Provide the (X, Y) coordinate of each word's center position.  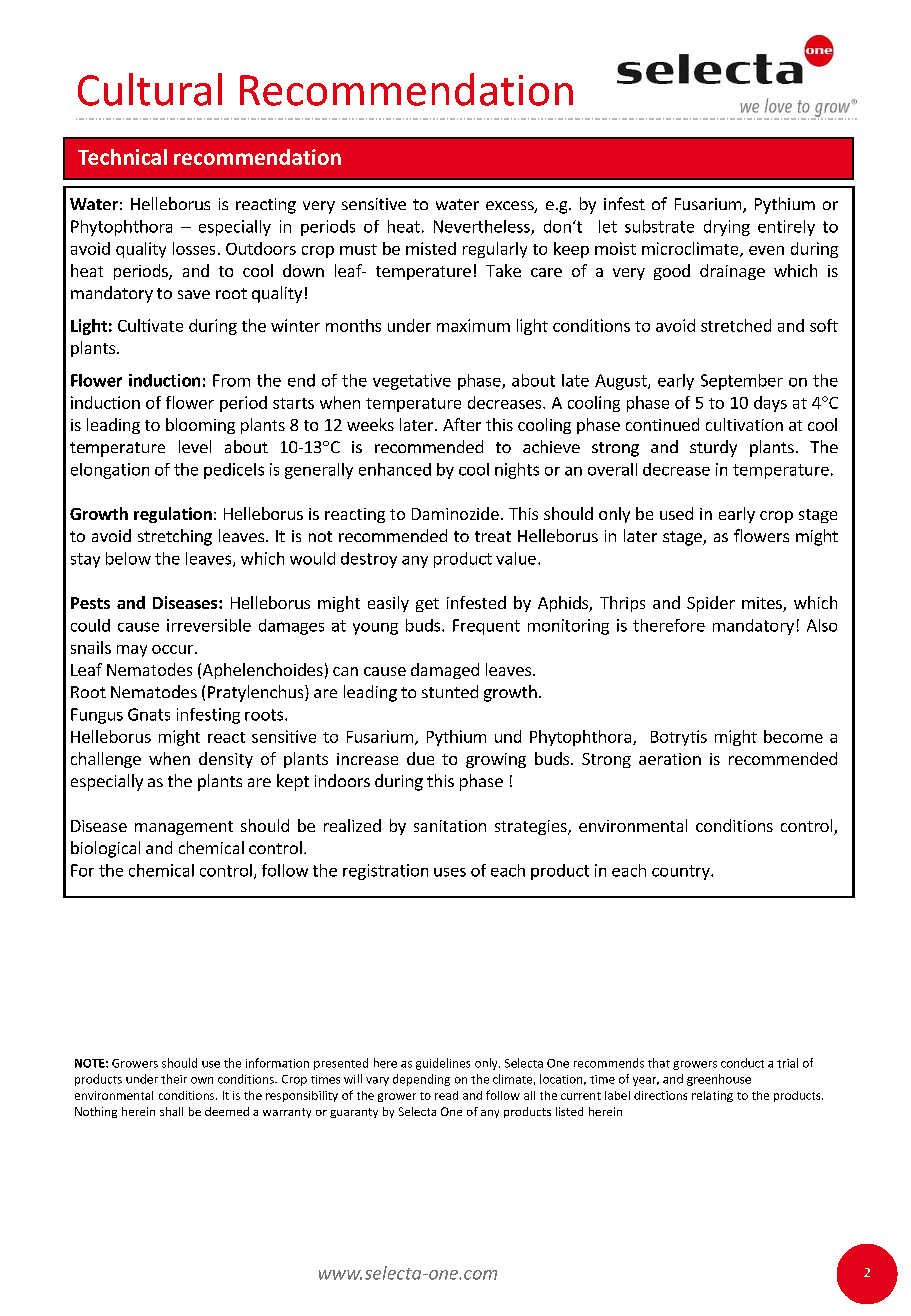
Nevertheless (483, 227)
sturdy (713, 448)
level (195, 446)
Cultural (150, 89)
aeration (670, 759)
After (462, 424)
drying (727, 228)
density (226, 760)
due (420, 758)
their (174, 1079)
